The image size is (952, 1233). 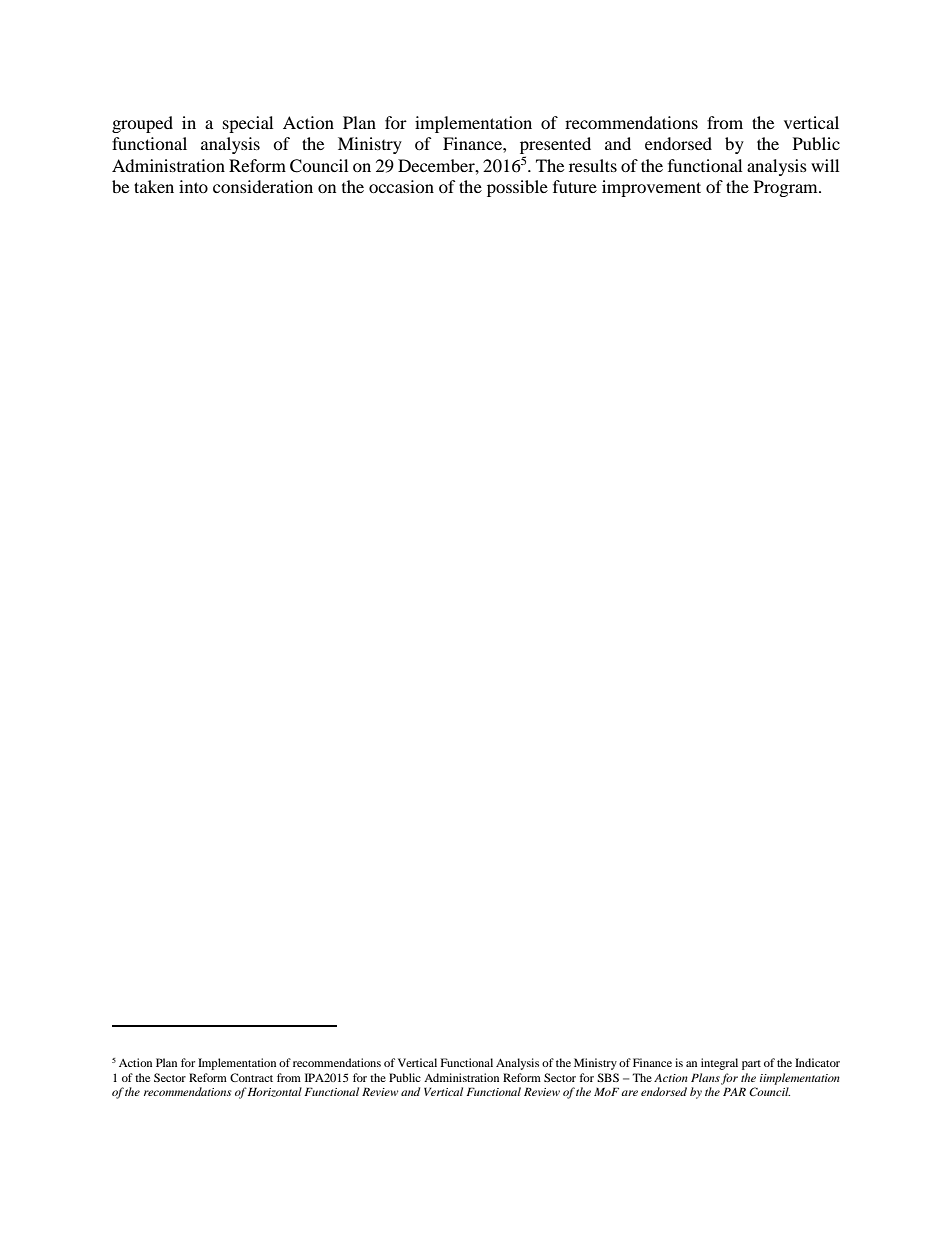 What do you see at coordinates (263, 186) in the screenshot?
I see `consideration` at bounding box center [263, 186].
